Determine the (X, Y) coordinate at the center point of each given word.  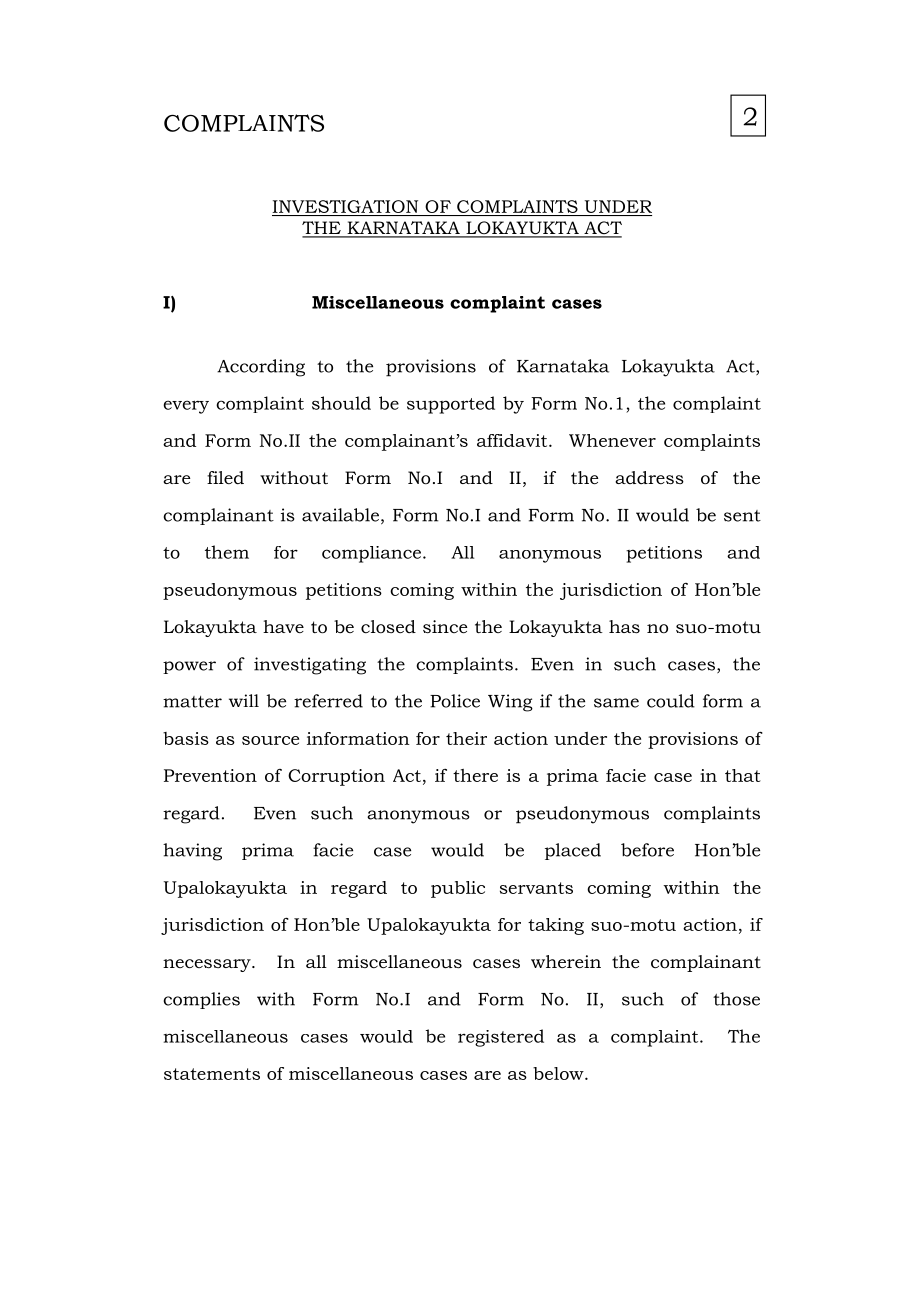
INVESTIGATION (345, 206)
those (736, 999)
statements (212, 1074)
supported (451, 405)
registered (501, 1038)
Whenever (612, 440)
